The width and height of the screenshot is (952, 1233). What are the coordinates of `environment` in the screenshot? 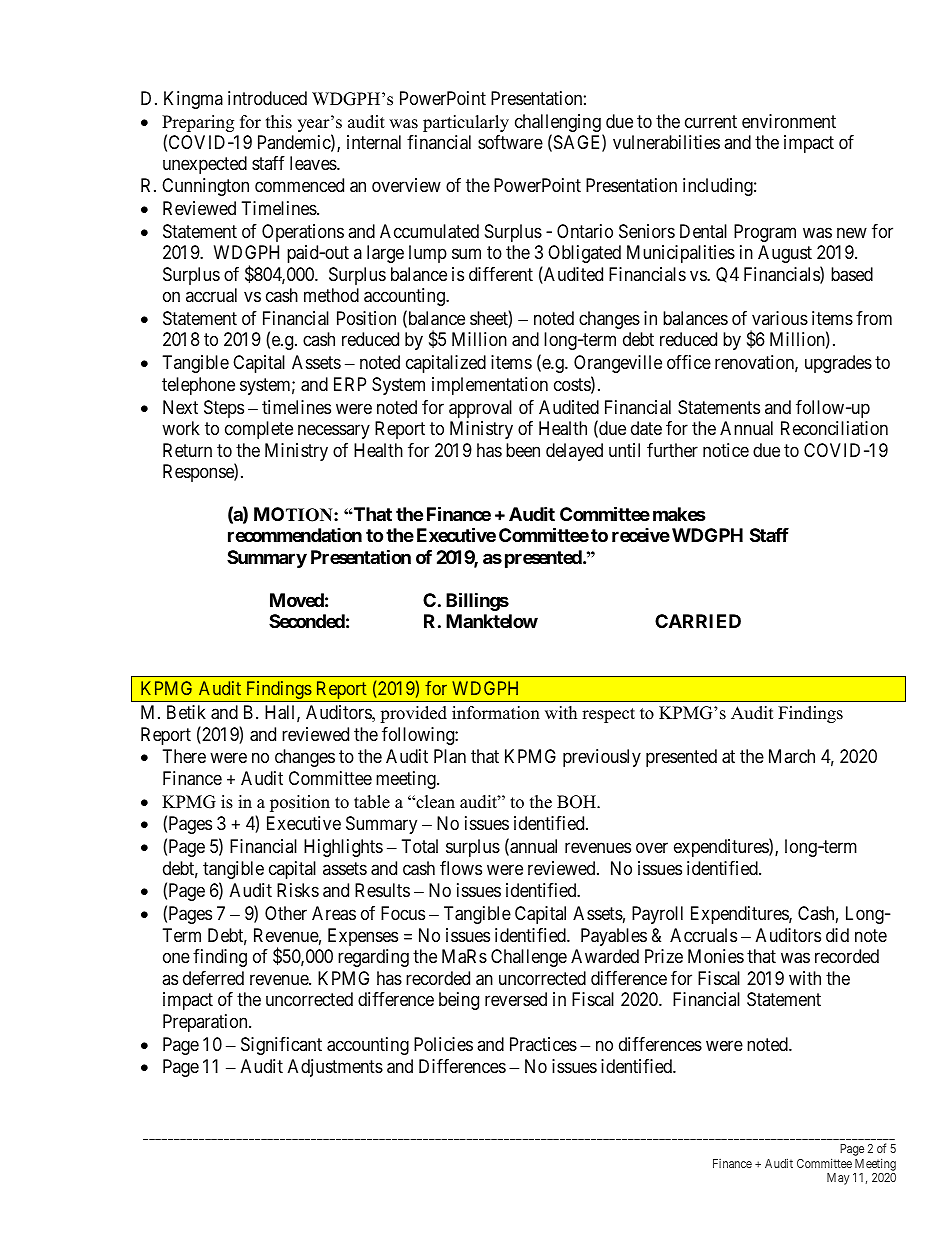 It's located at (789, 121).
